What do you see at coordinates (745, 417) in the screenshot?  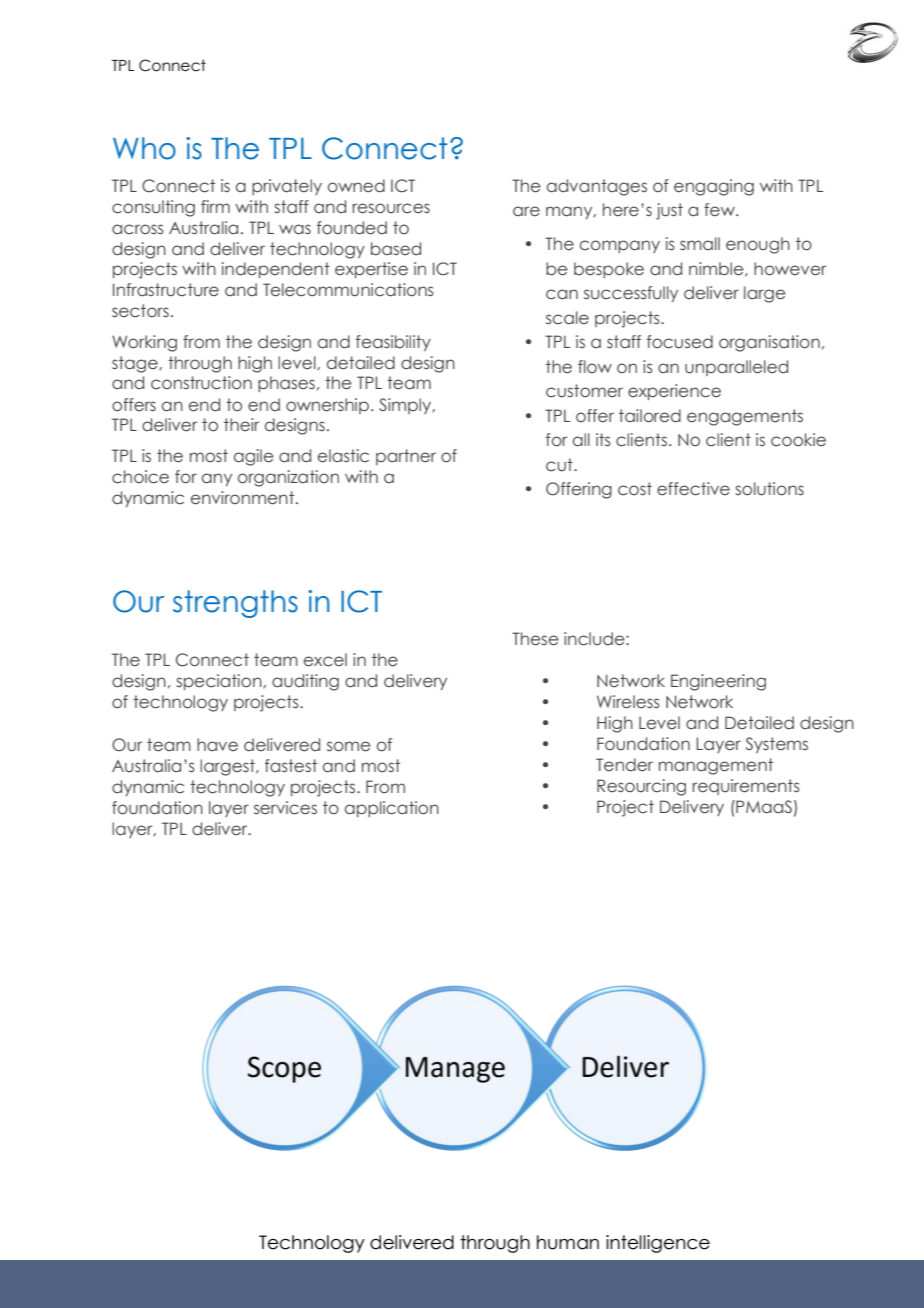 I see `engagements` at bounding box center [745, 417].
